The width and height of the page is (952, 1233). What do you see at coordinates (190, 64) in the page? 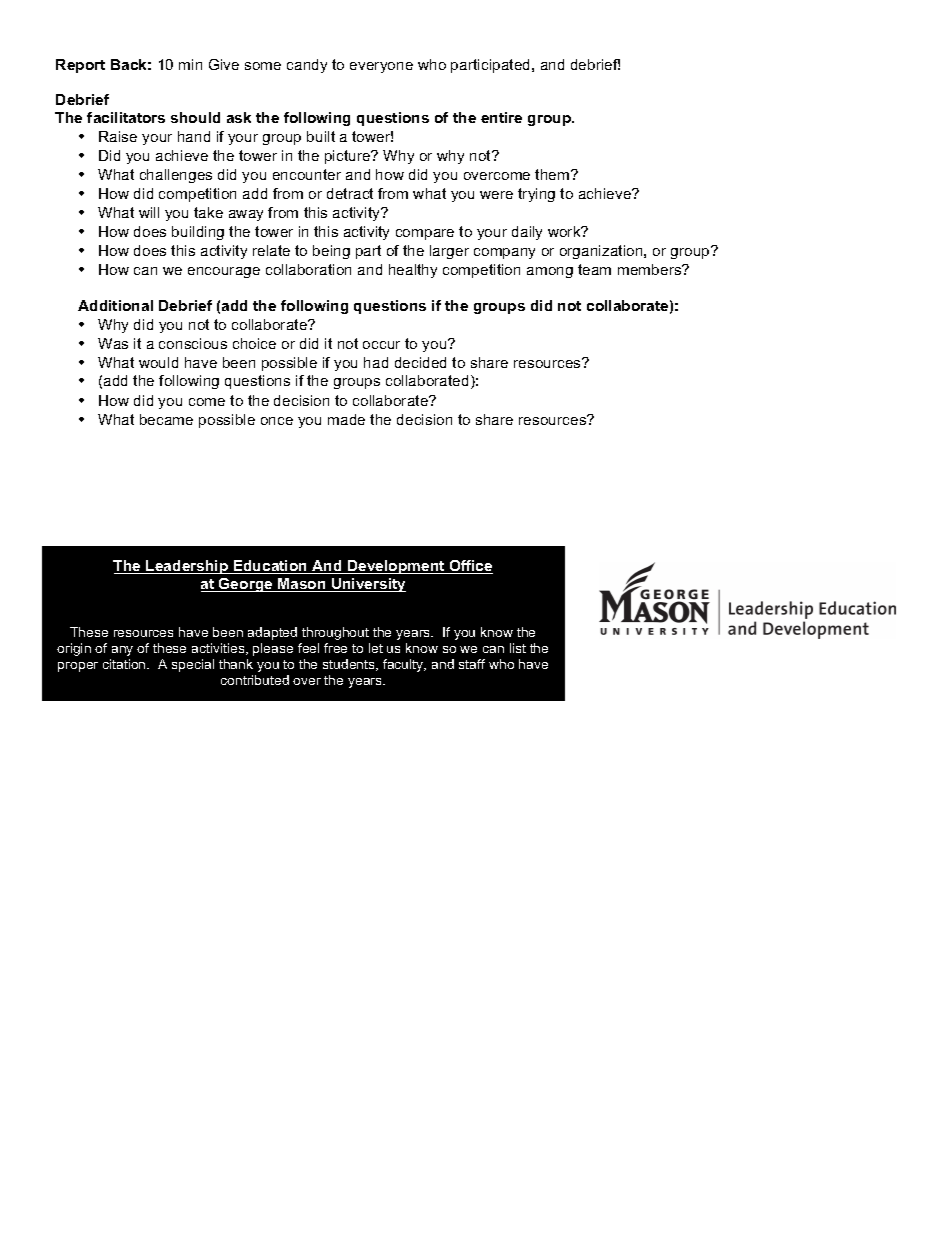
I see `min` at bounding box center [190, 64].
